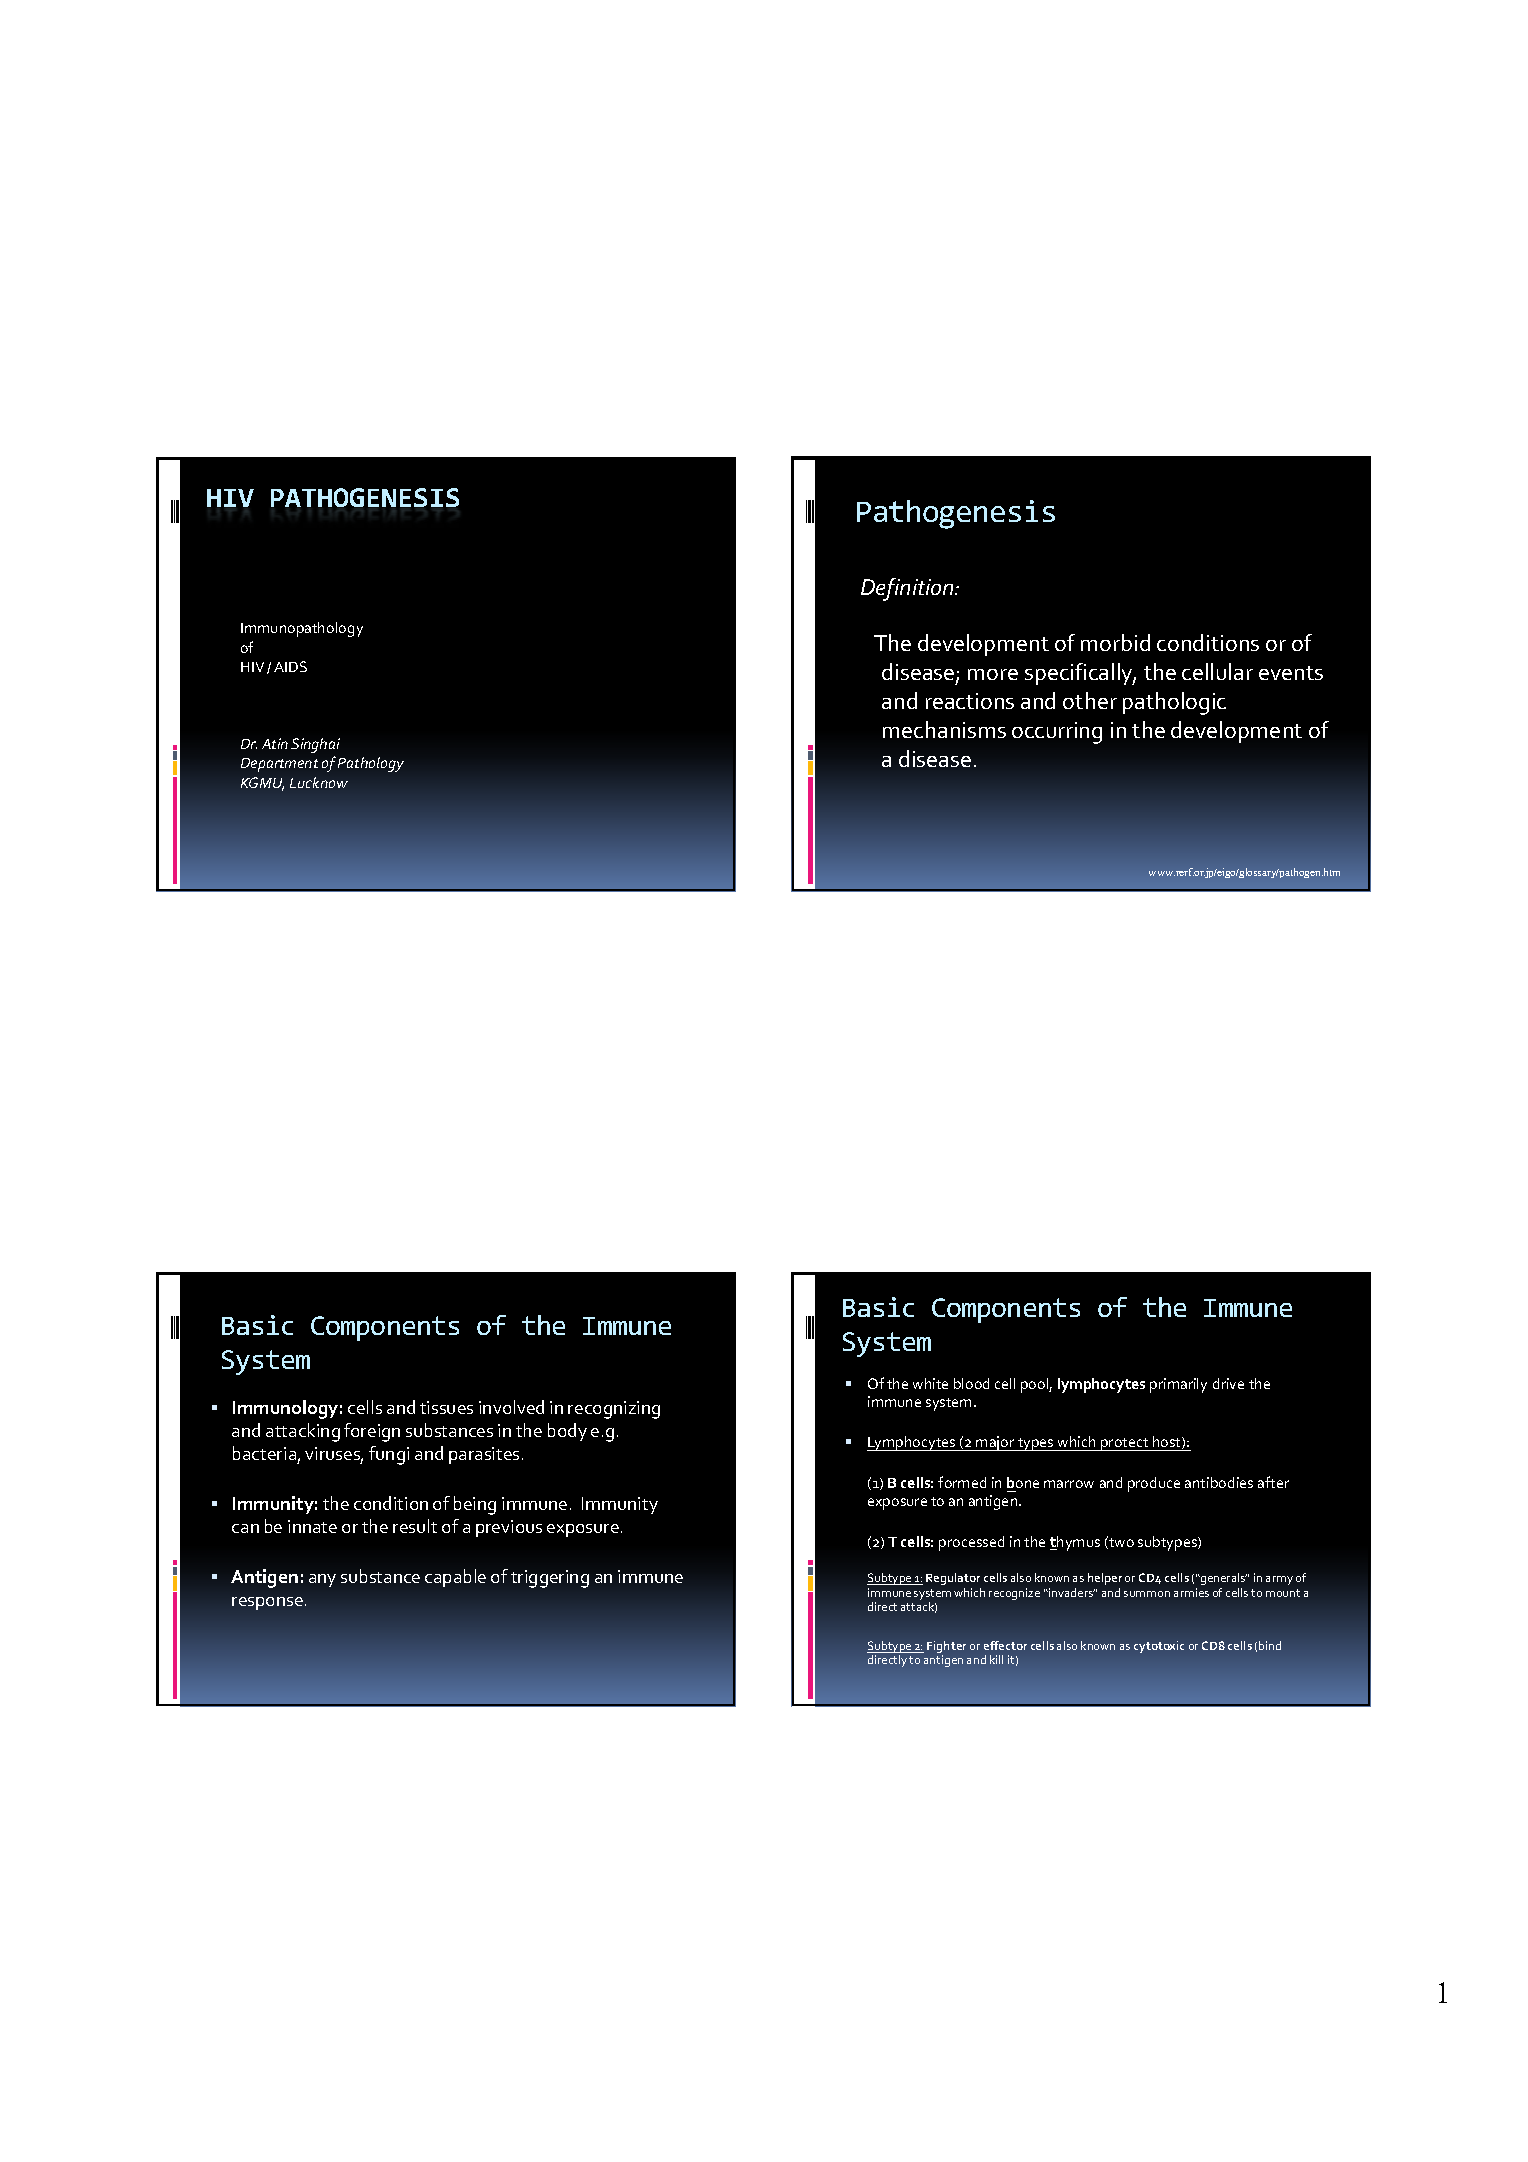 This screenshot has width=1528, height=2162. I want to click on cytotoxic, so click(1159, 1647).
